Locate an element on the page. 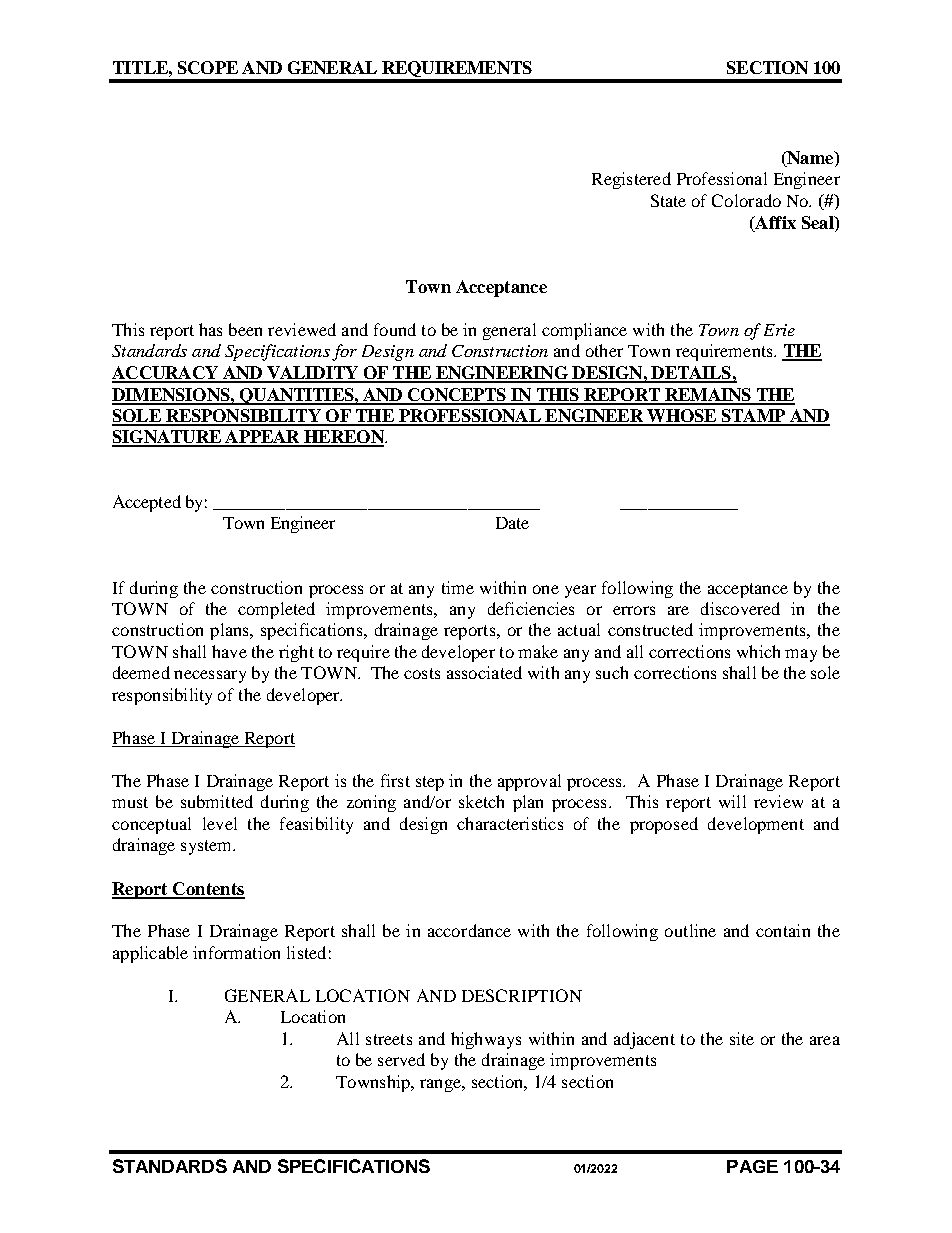 The height and width of the page is (1233, 952). highways is located at coordinates (486, 1040).
